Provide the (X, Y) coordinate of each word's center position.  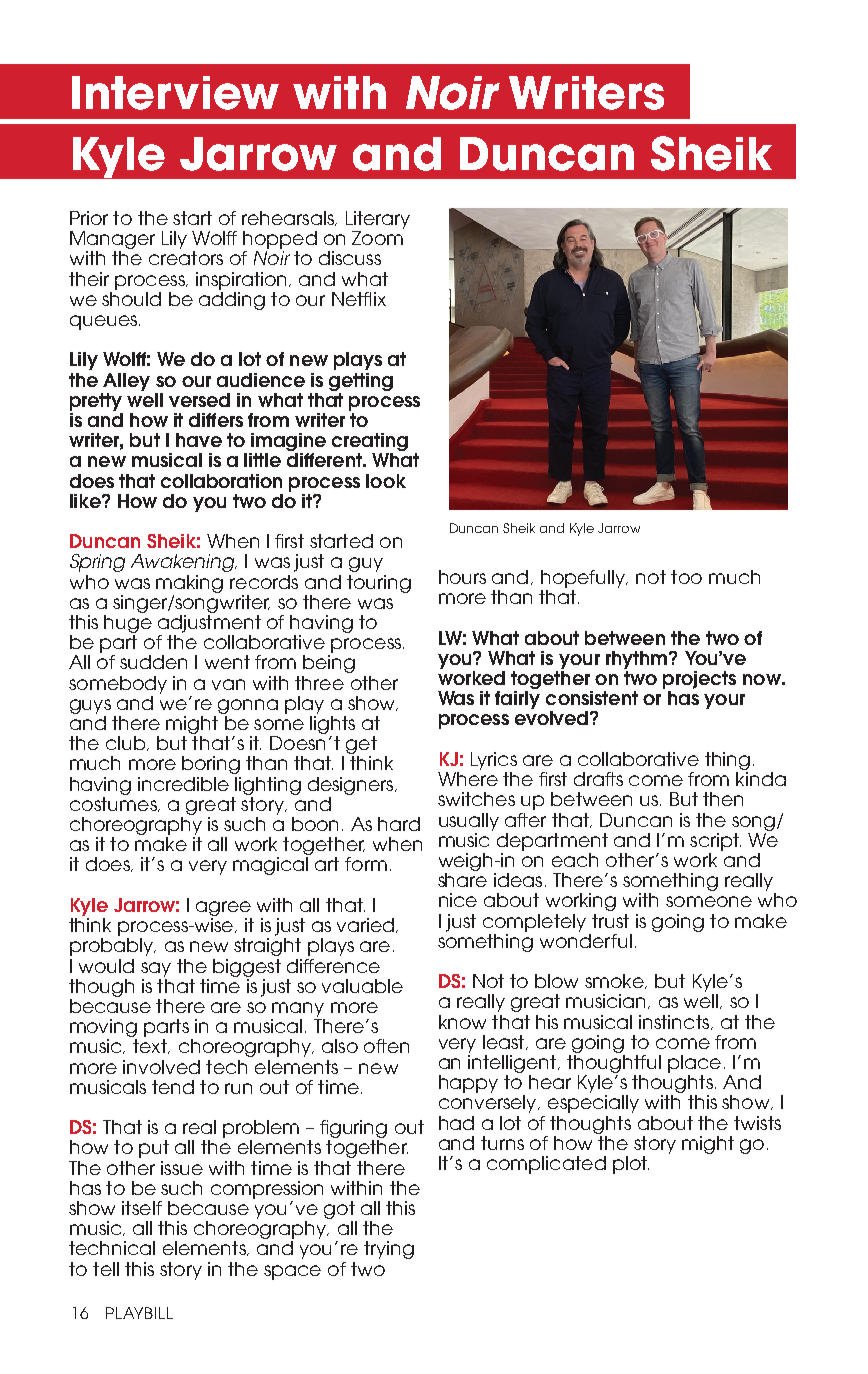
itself (142, 1208)
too (686, 577)
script (715, 842)
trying (389, 1250)
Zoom (377, 238)
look (386, 481)
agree (223, 908)
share (462, 880)
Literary (378, 220)
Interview (175, 93)
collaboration (221, 481)
